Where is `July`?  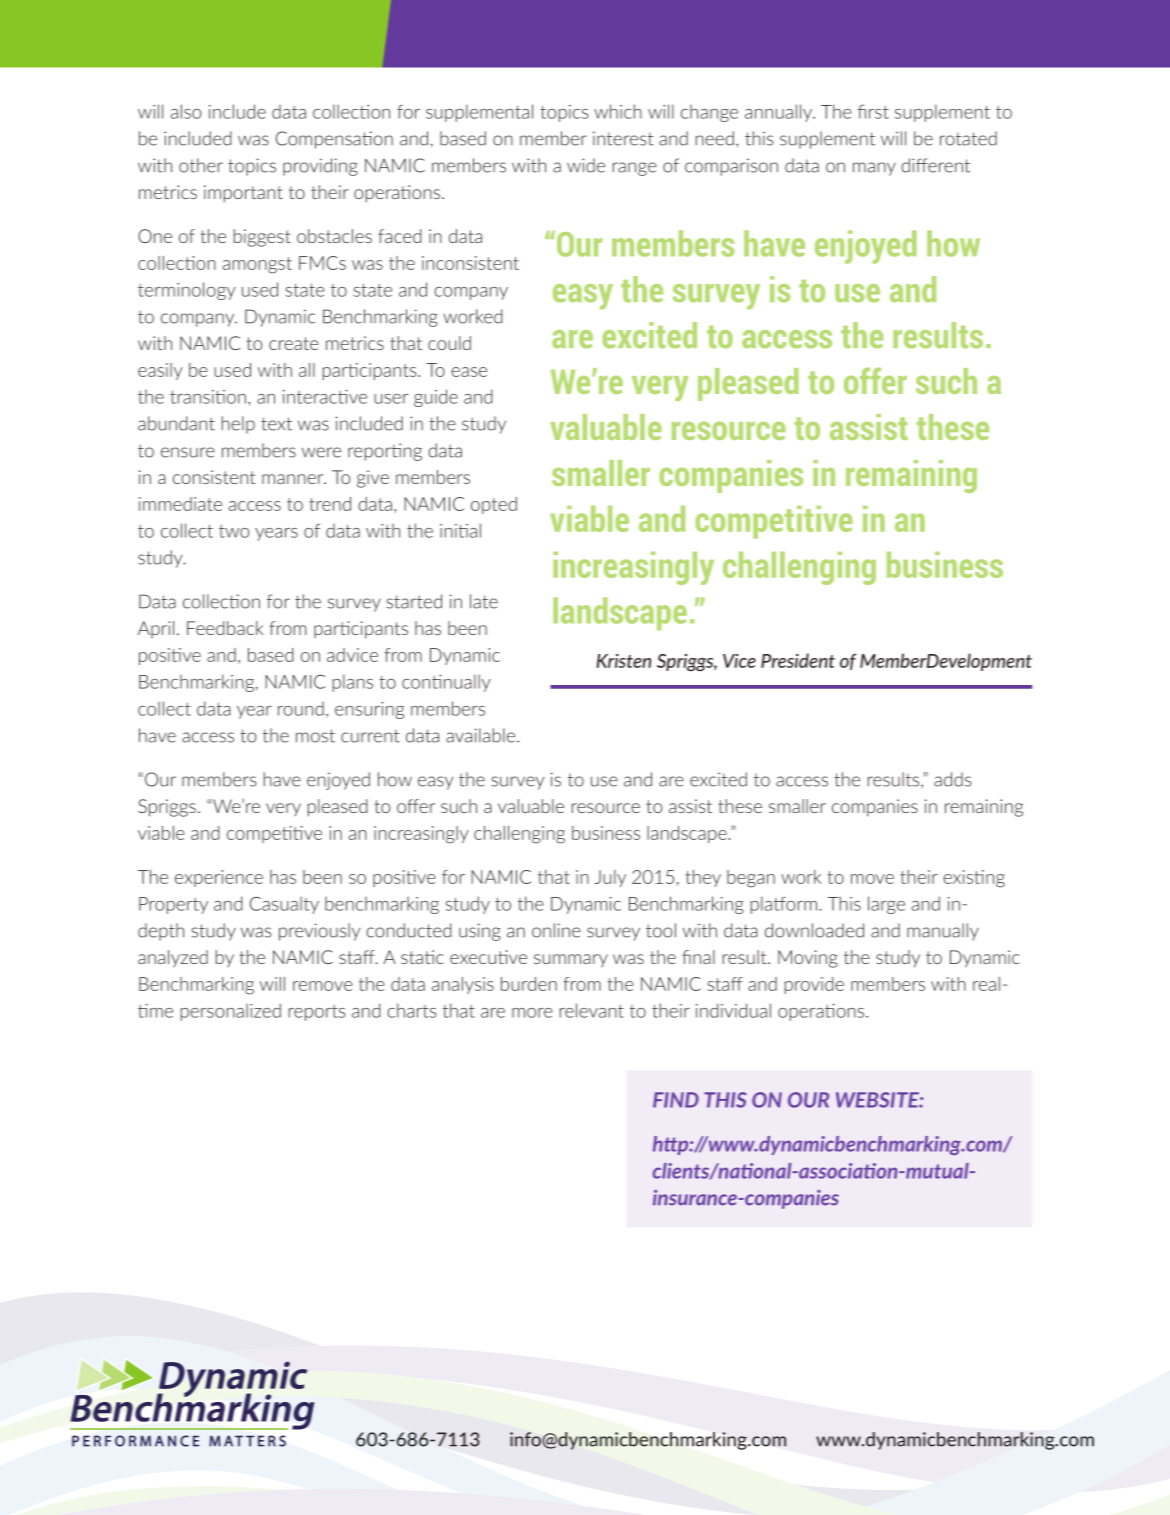 July is located at coordinates (610, 878).
